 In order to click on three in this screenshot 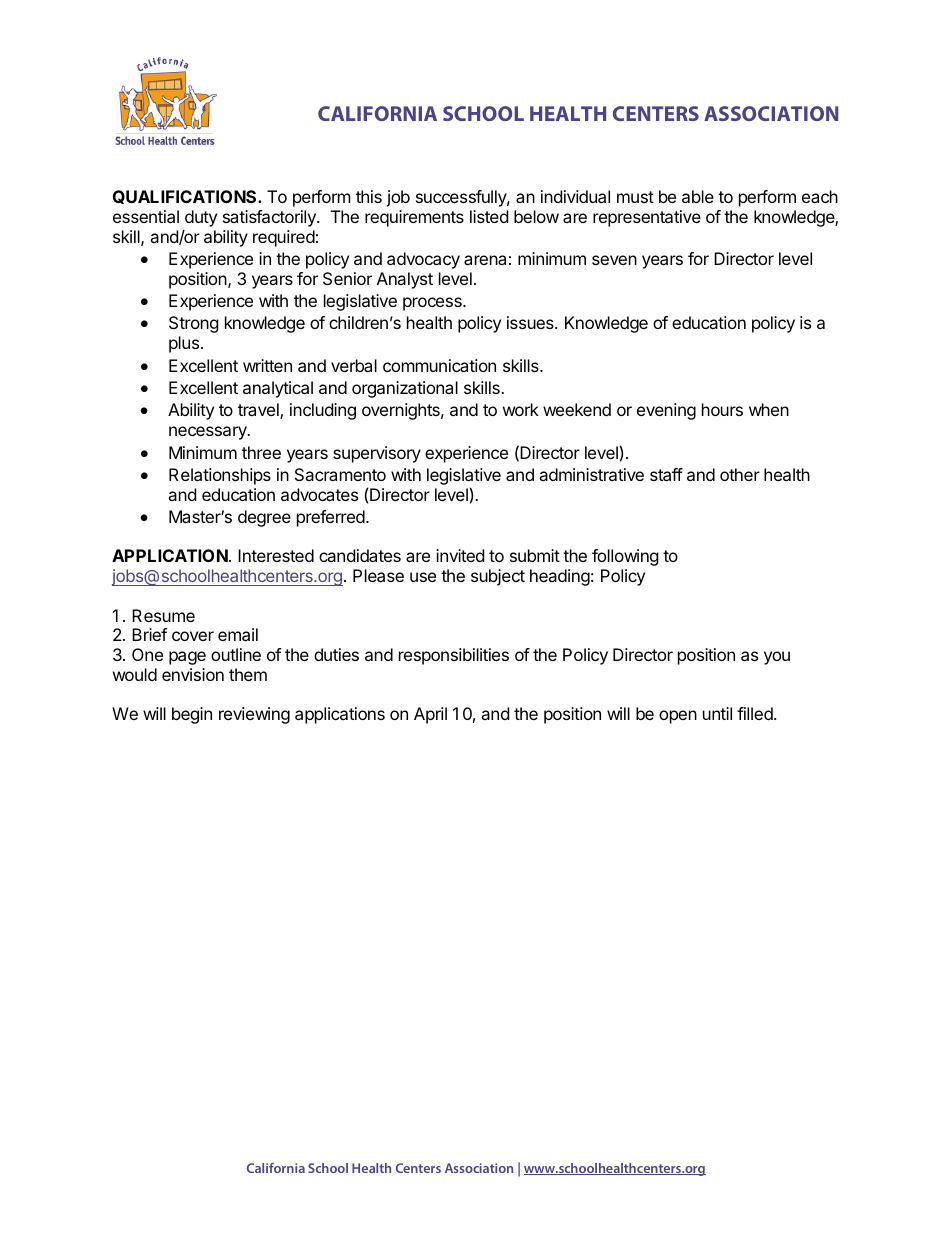, I will do `click(261, 452)`.
